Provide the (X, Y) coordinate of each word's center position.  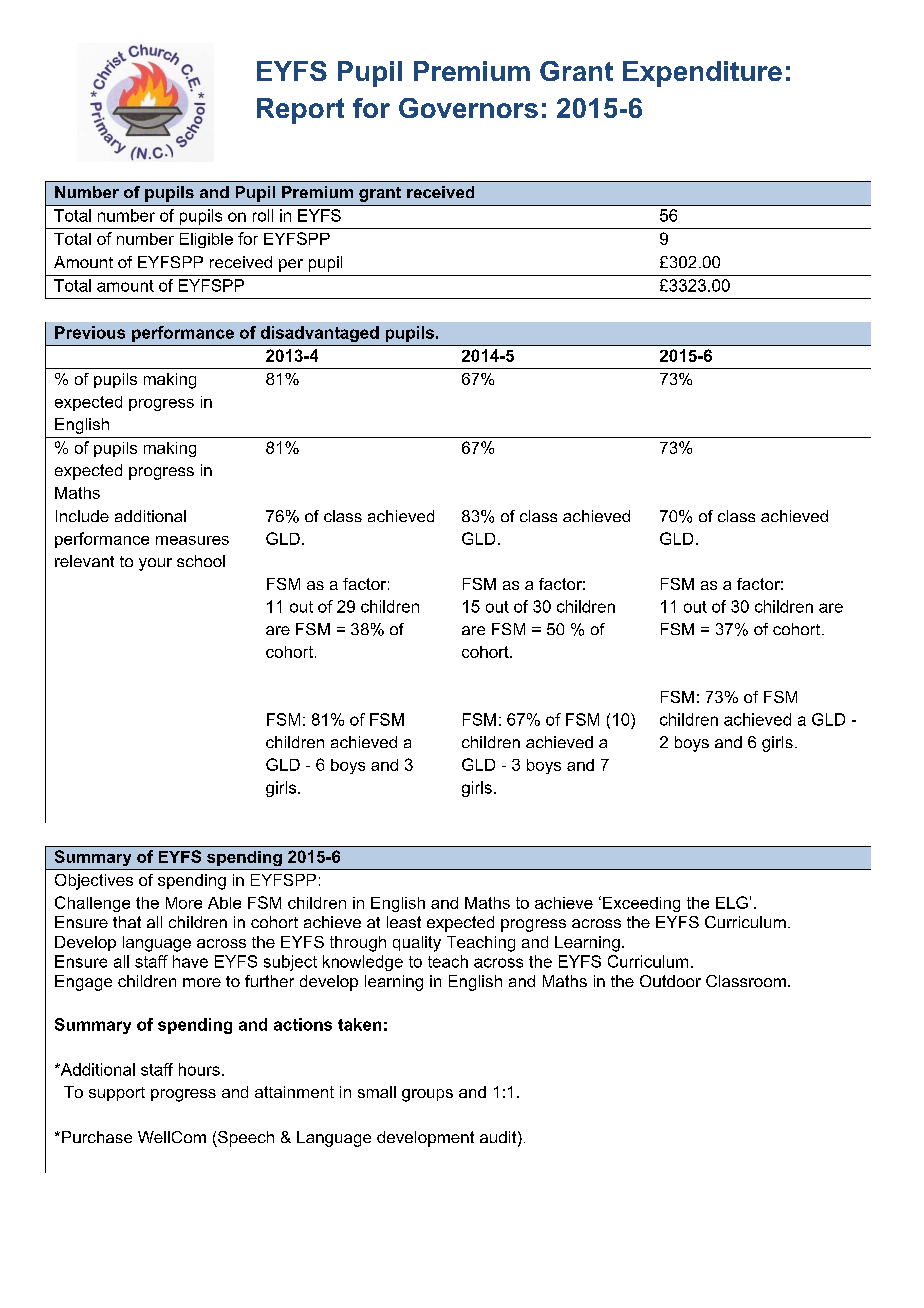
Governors (468, 108)
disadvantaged (320, 334)
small (377, 1092)
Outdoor (670, 981)
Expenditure (702, 74)
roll (263, 215)
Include (82, 516)
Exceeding (641, 904)
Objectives (94, 882)
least (404, 922)
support (117, 1094)
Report (300, 111)
